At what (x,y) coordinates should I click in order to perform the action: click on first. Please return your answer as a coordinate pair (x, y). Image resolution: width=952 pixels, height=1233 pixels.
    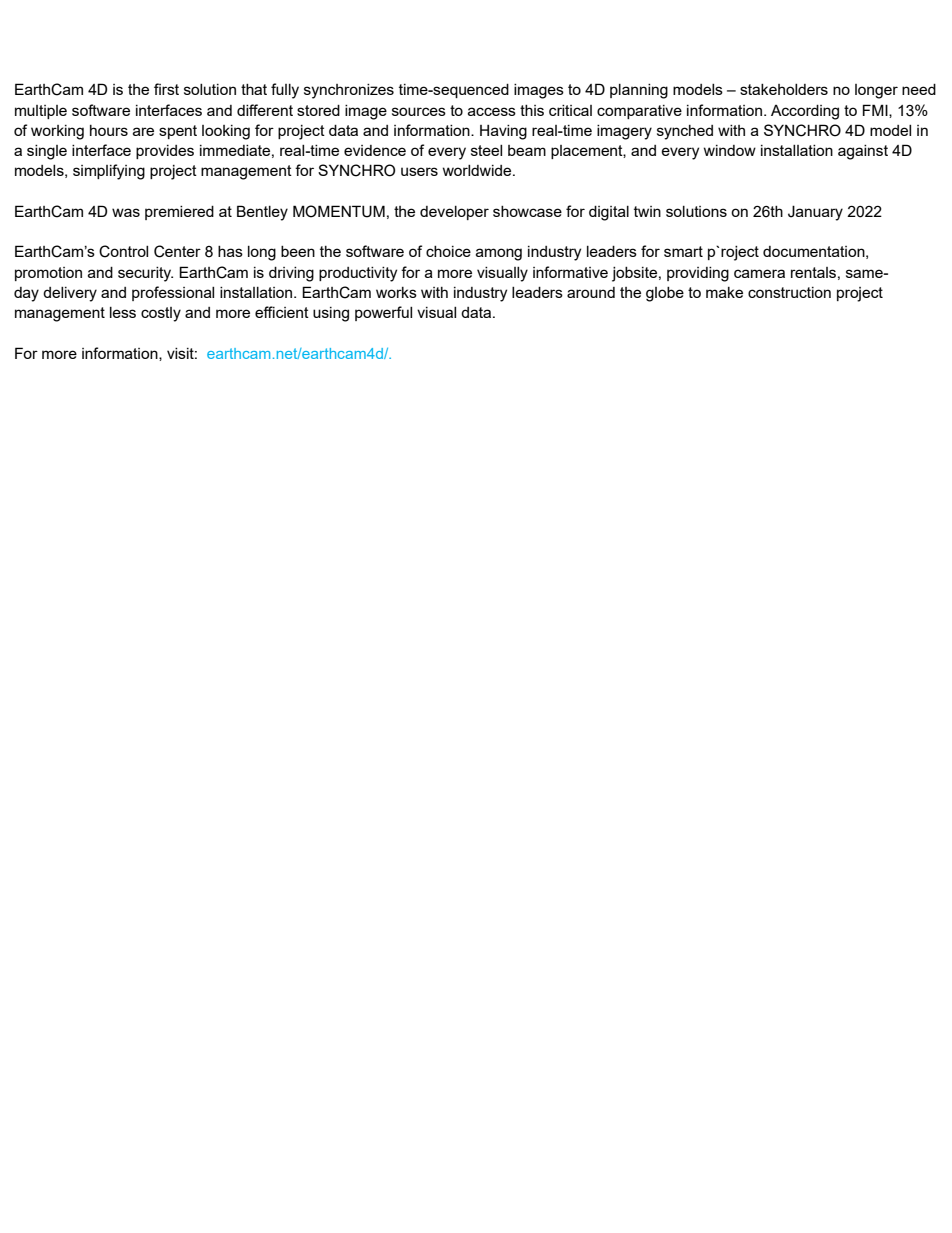
    Looking at the image, I should click on (166, 89).
